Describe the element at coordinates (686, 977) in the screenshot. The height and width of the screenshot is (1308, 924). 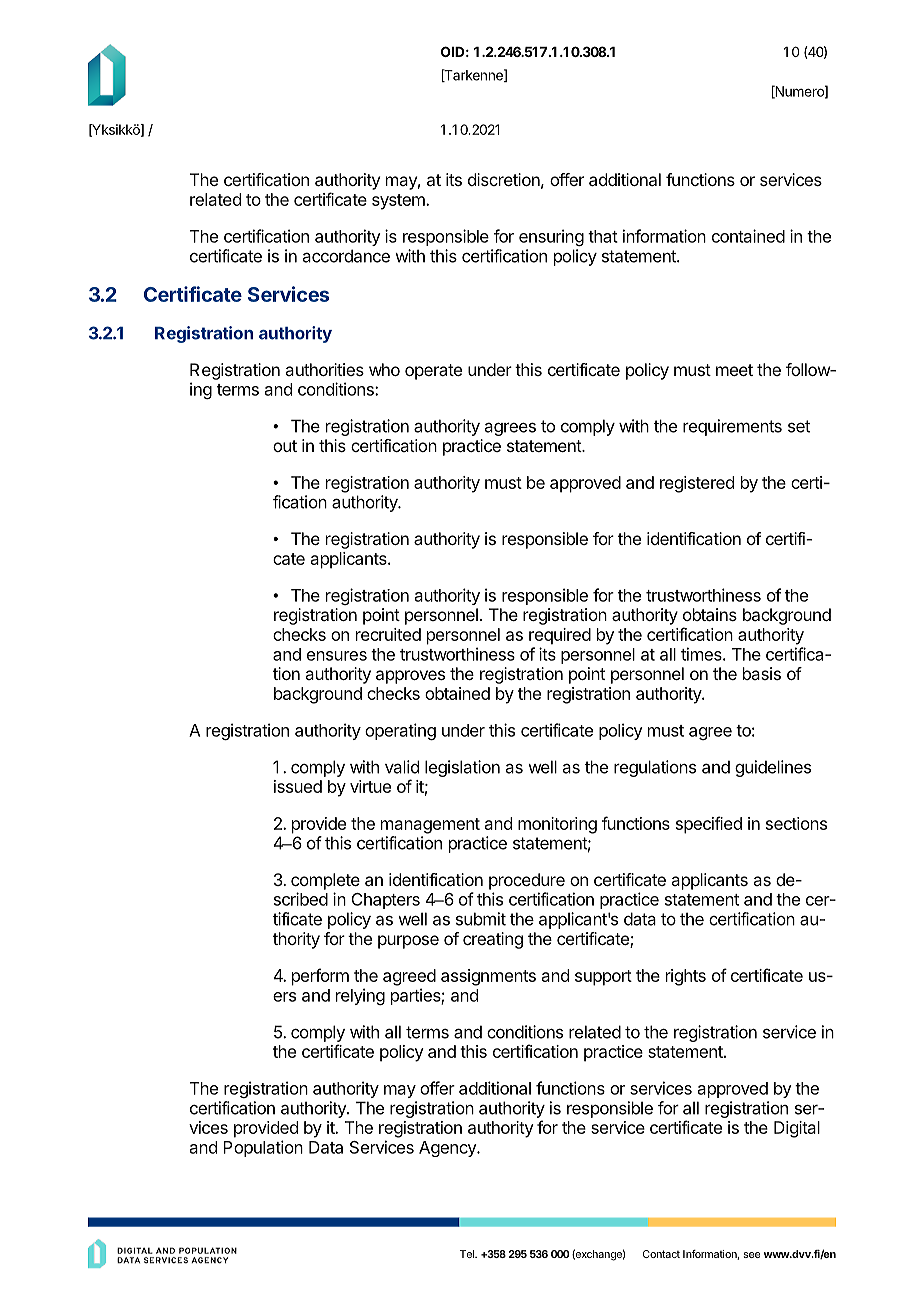
I see `rights` at that location.
